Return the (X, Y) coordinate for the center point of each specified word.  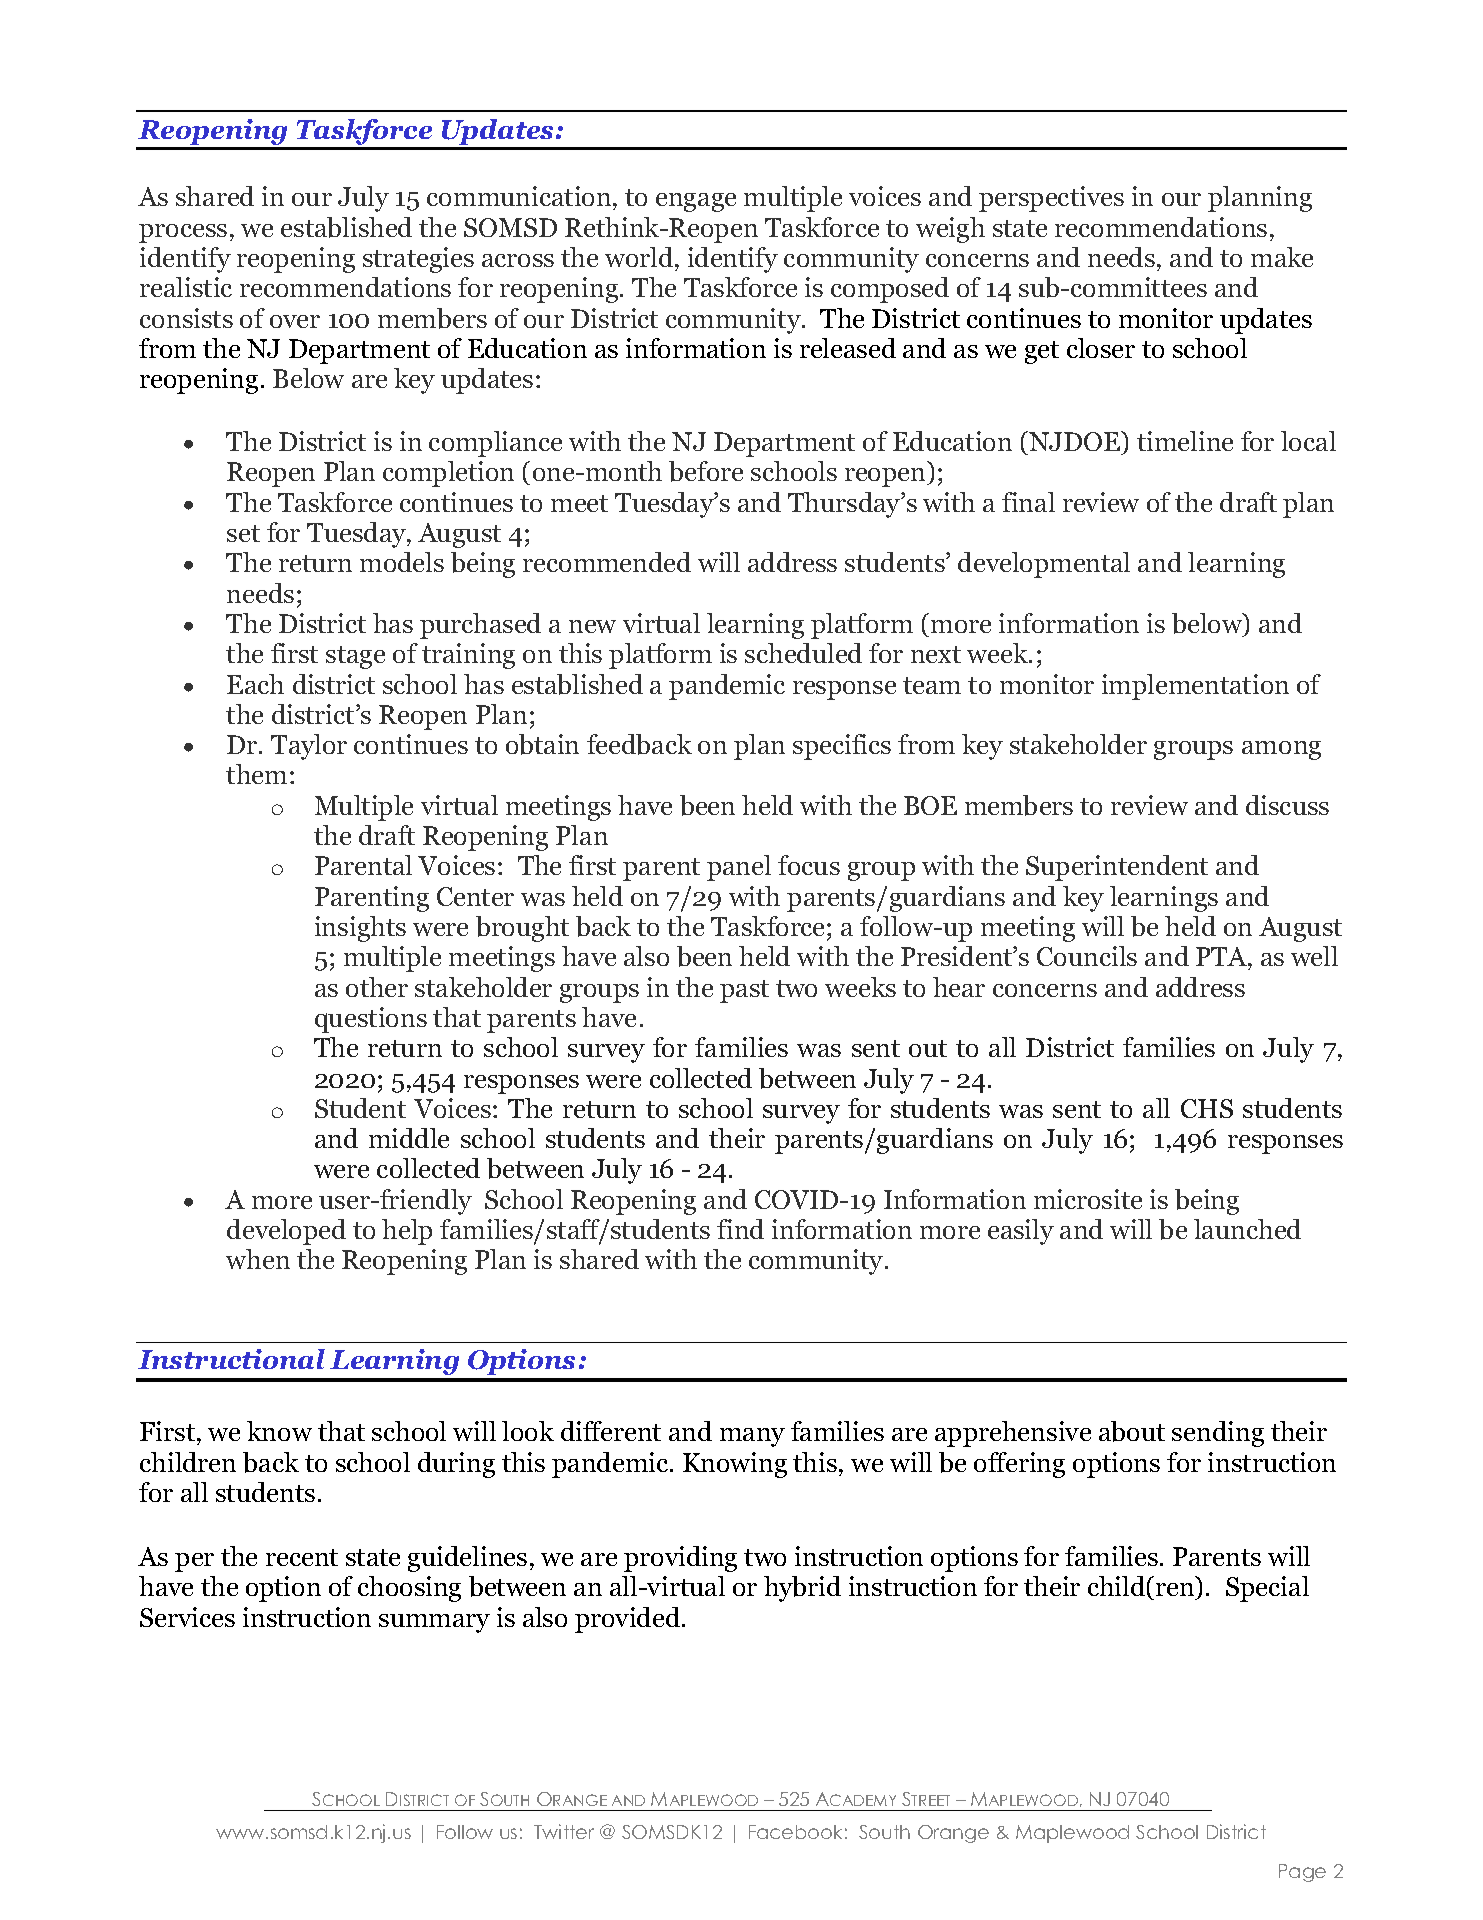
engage (696, 202)
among (1281, 750)
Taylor (309, 747)
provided (629, 1620)
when (258, 1259)
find (740, 1229)
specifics (842, 747)
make (1282, 257)
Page (1302, 1873)
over (295, 321)
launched (1247, 1229)
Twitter (564, 1831)
